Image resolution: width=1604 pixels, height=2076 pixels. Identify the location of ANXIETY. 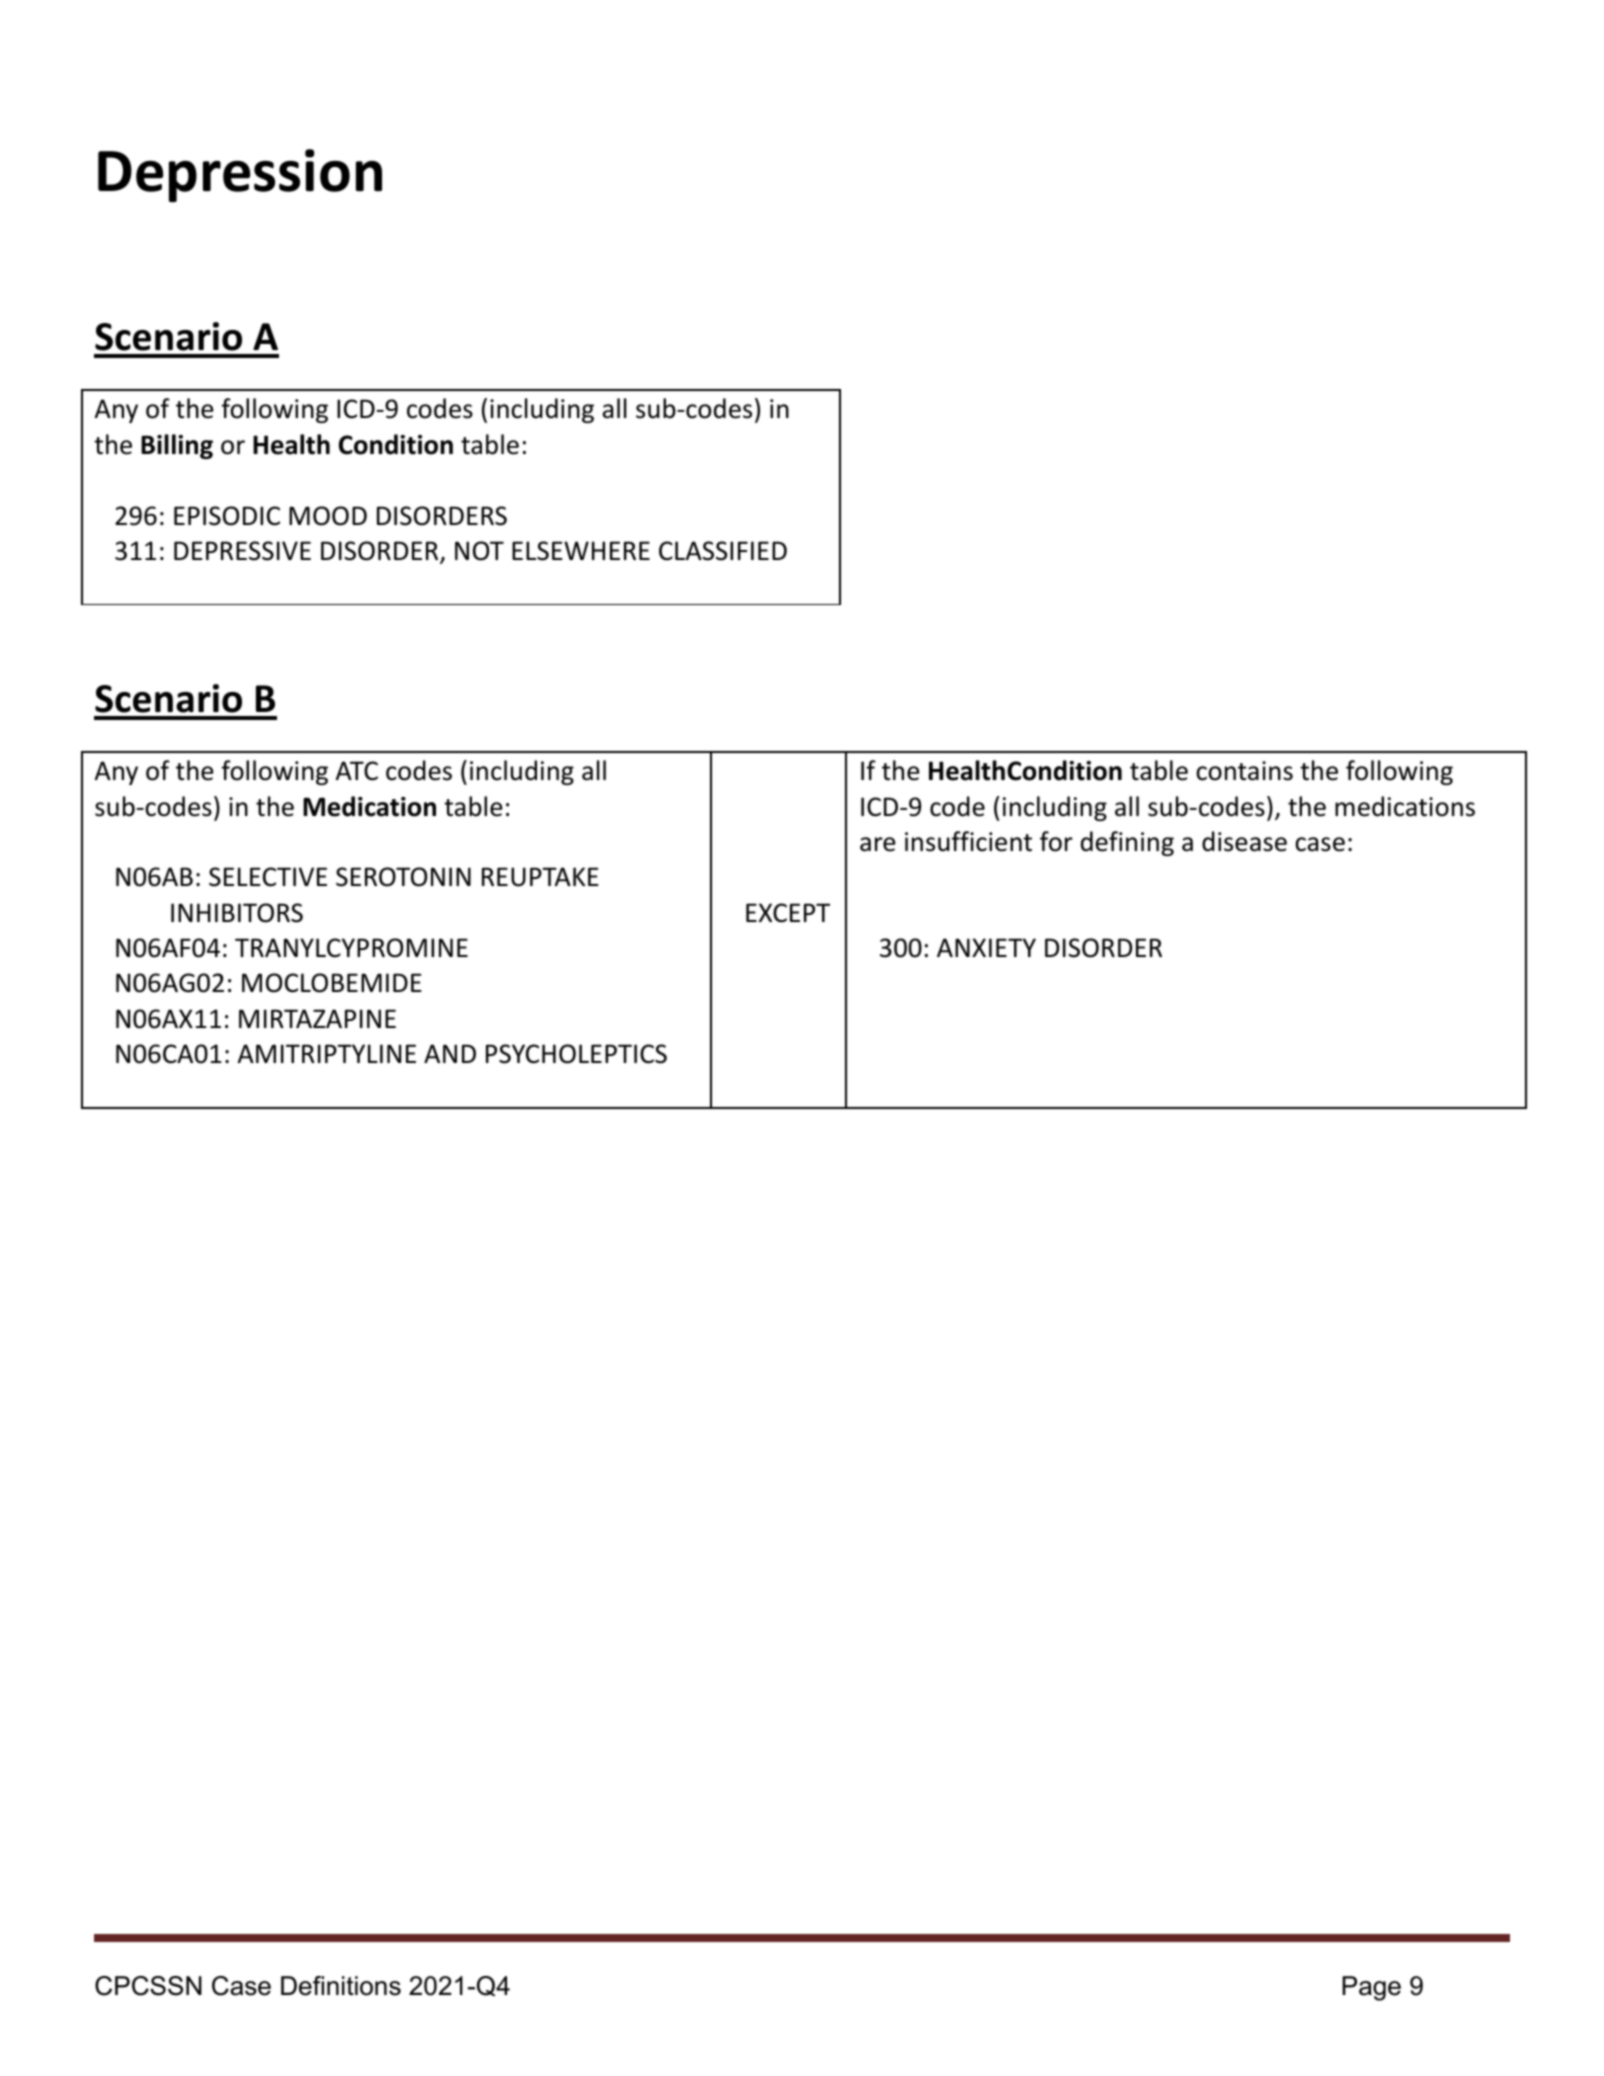
(986, 947).
